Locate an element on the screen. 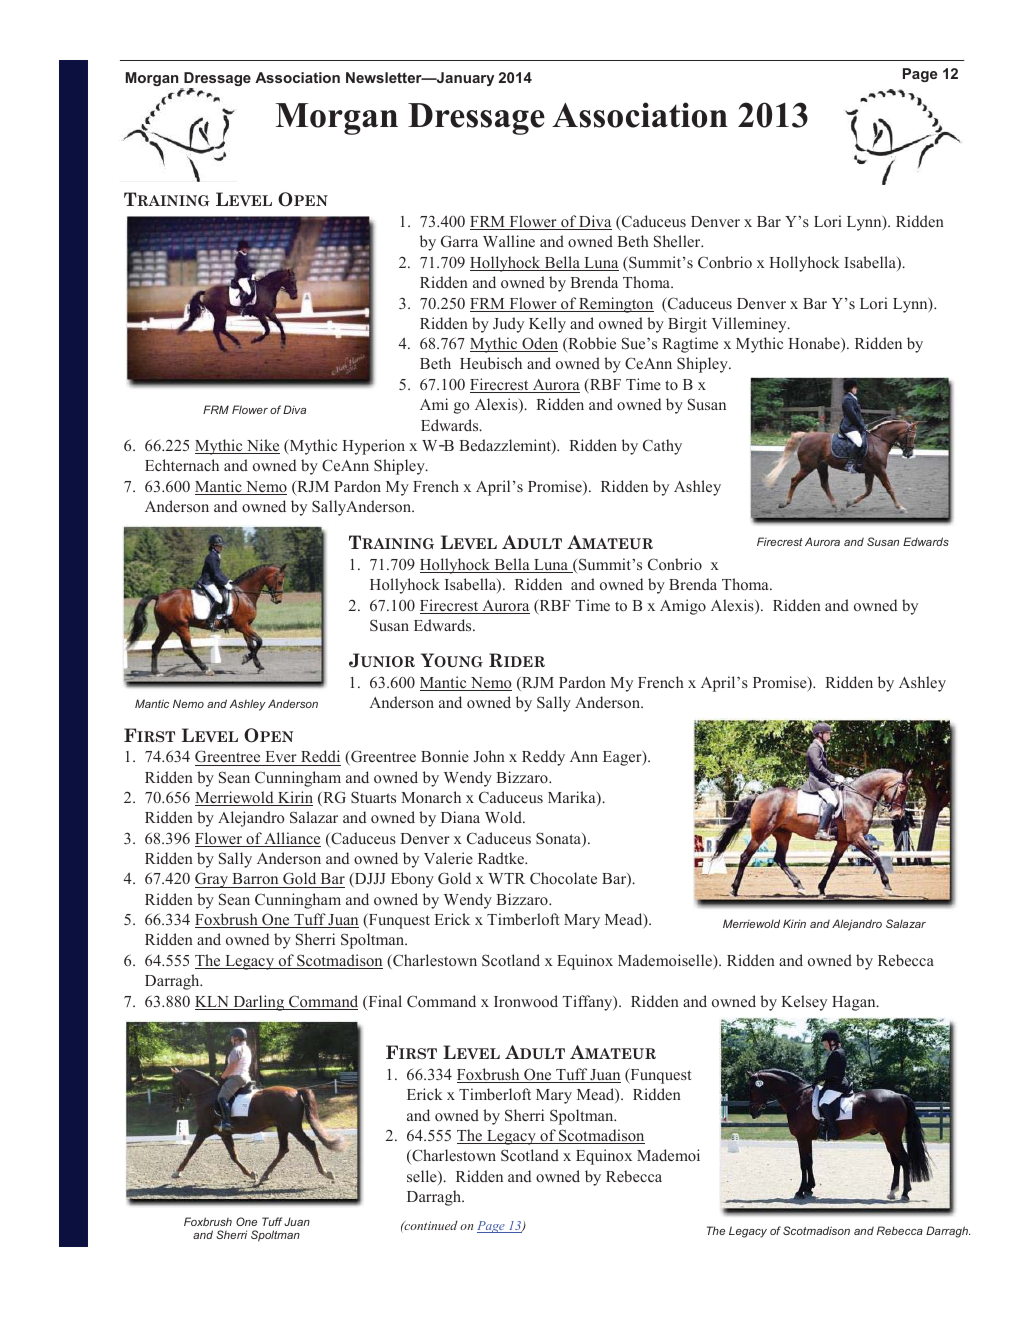  Kelsey is located at coordinates (804, 1003).
